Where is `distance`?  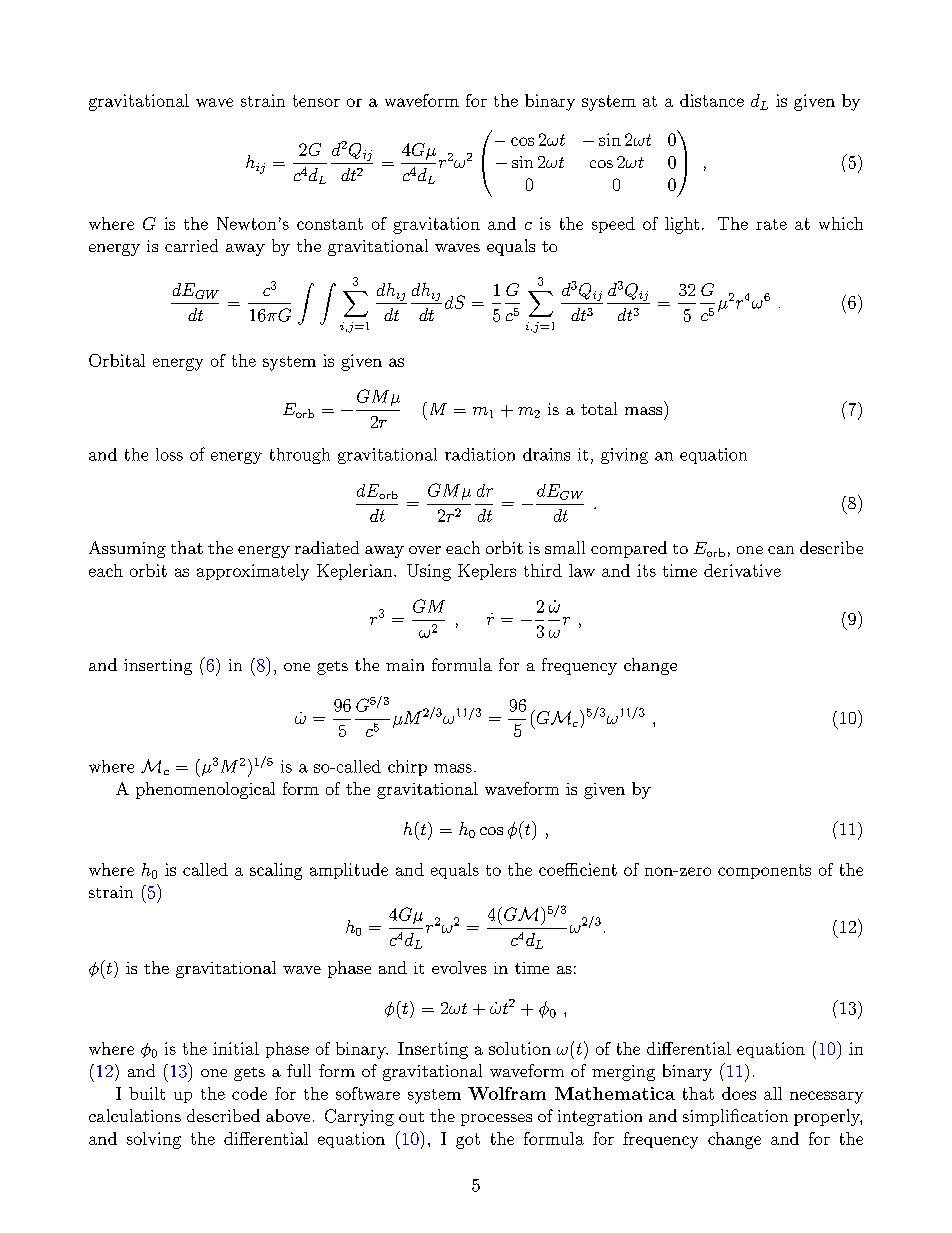
distance is located at coordinates (712, 100).
